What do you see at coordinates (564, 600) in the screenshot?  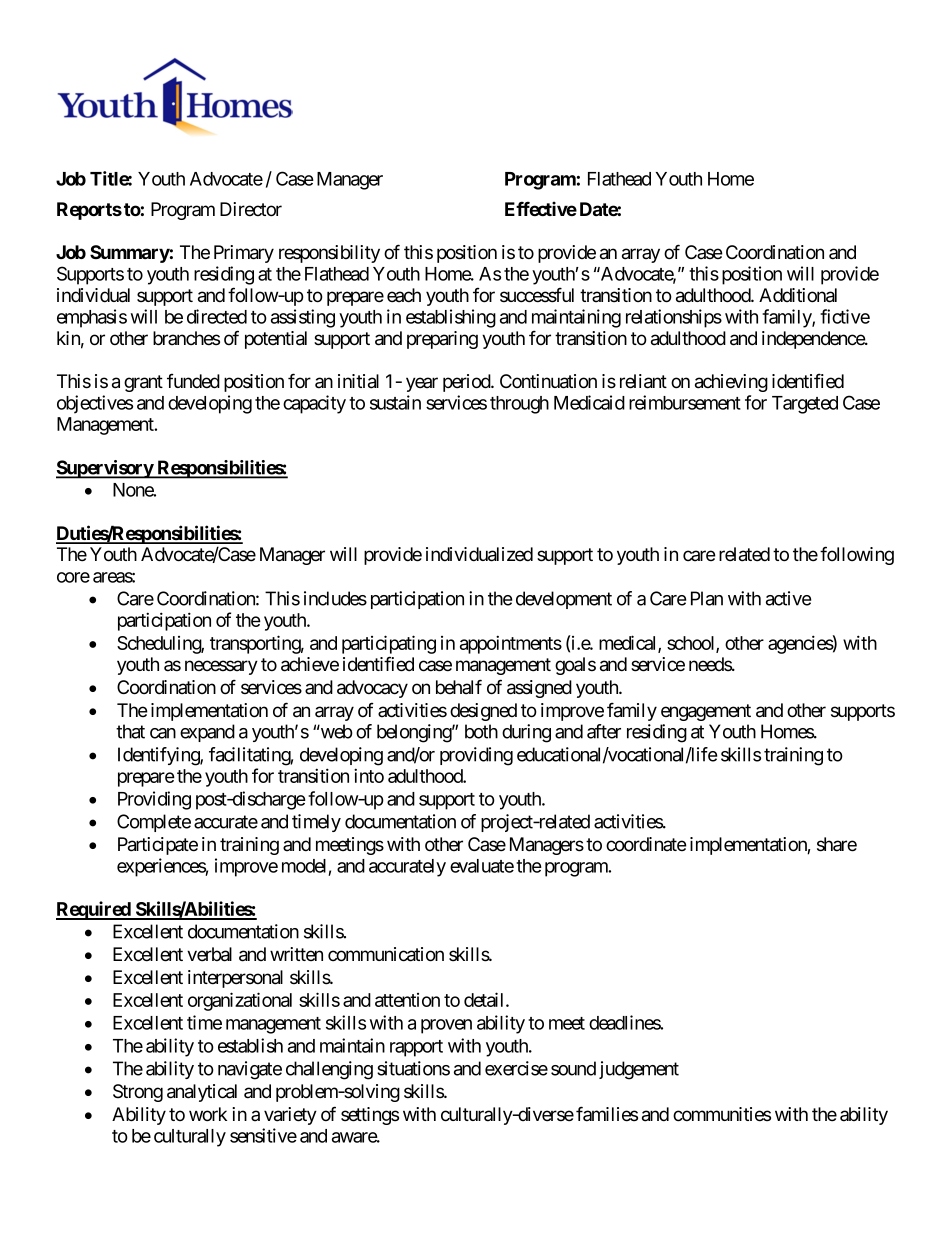 I see `development` at bounding box center [564, 600].
